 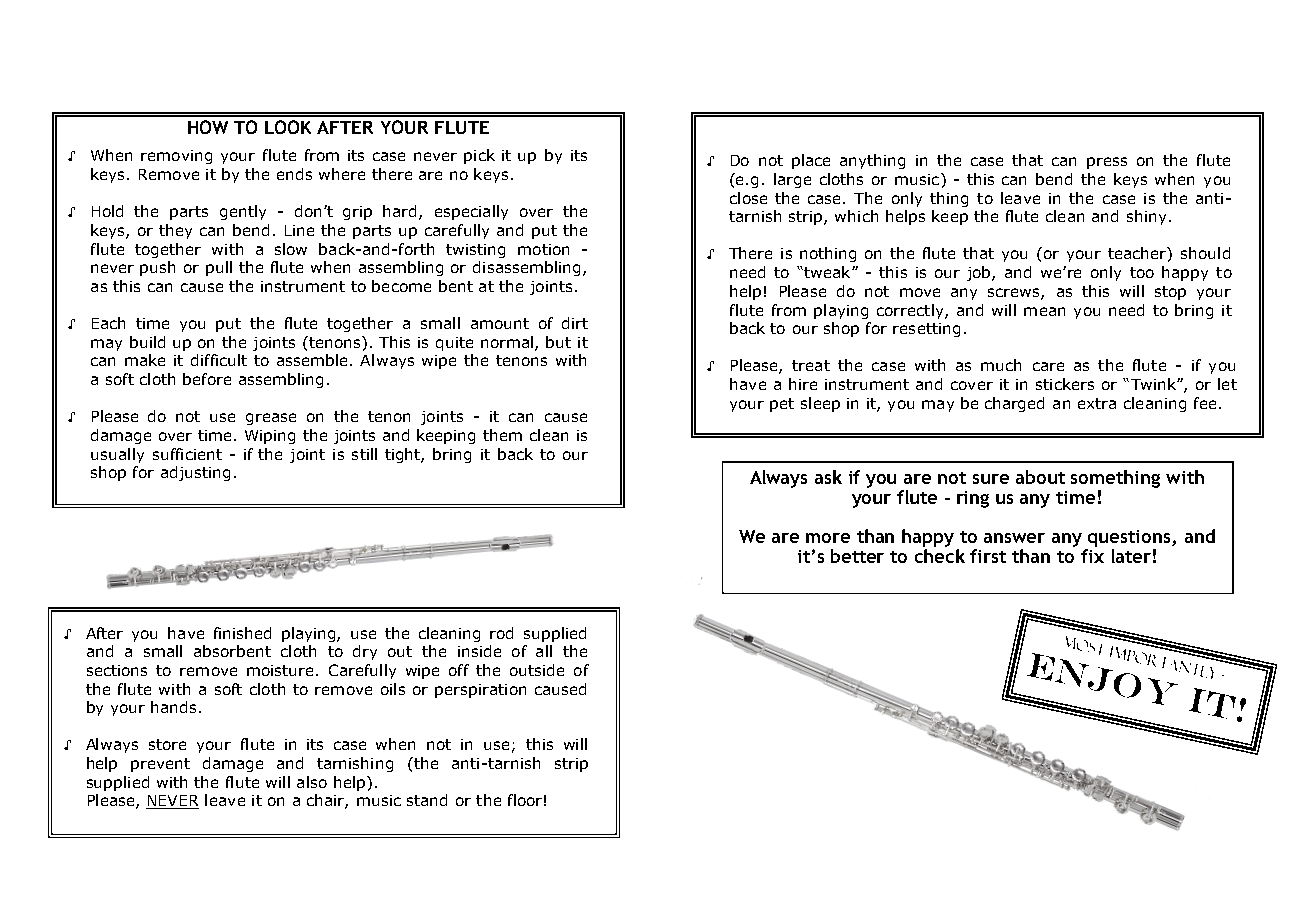 What do you see at coordinates (1107, 163) in the page?
I see `press` at bounding box center [1107, 163].
